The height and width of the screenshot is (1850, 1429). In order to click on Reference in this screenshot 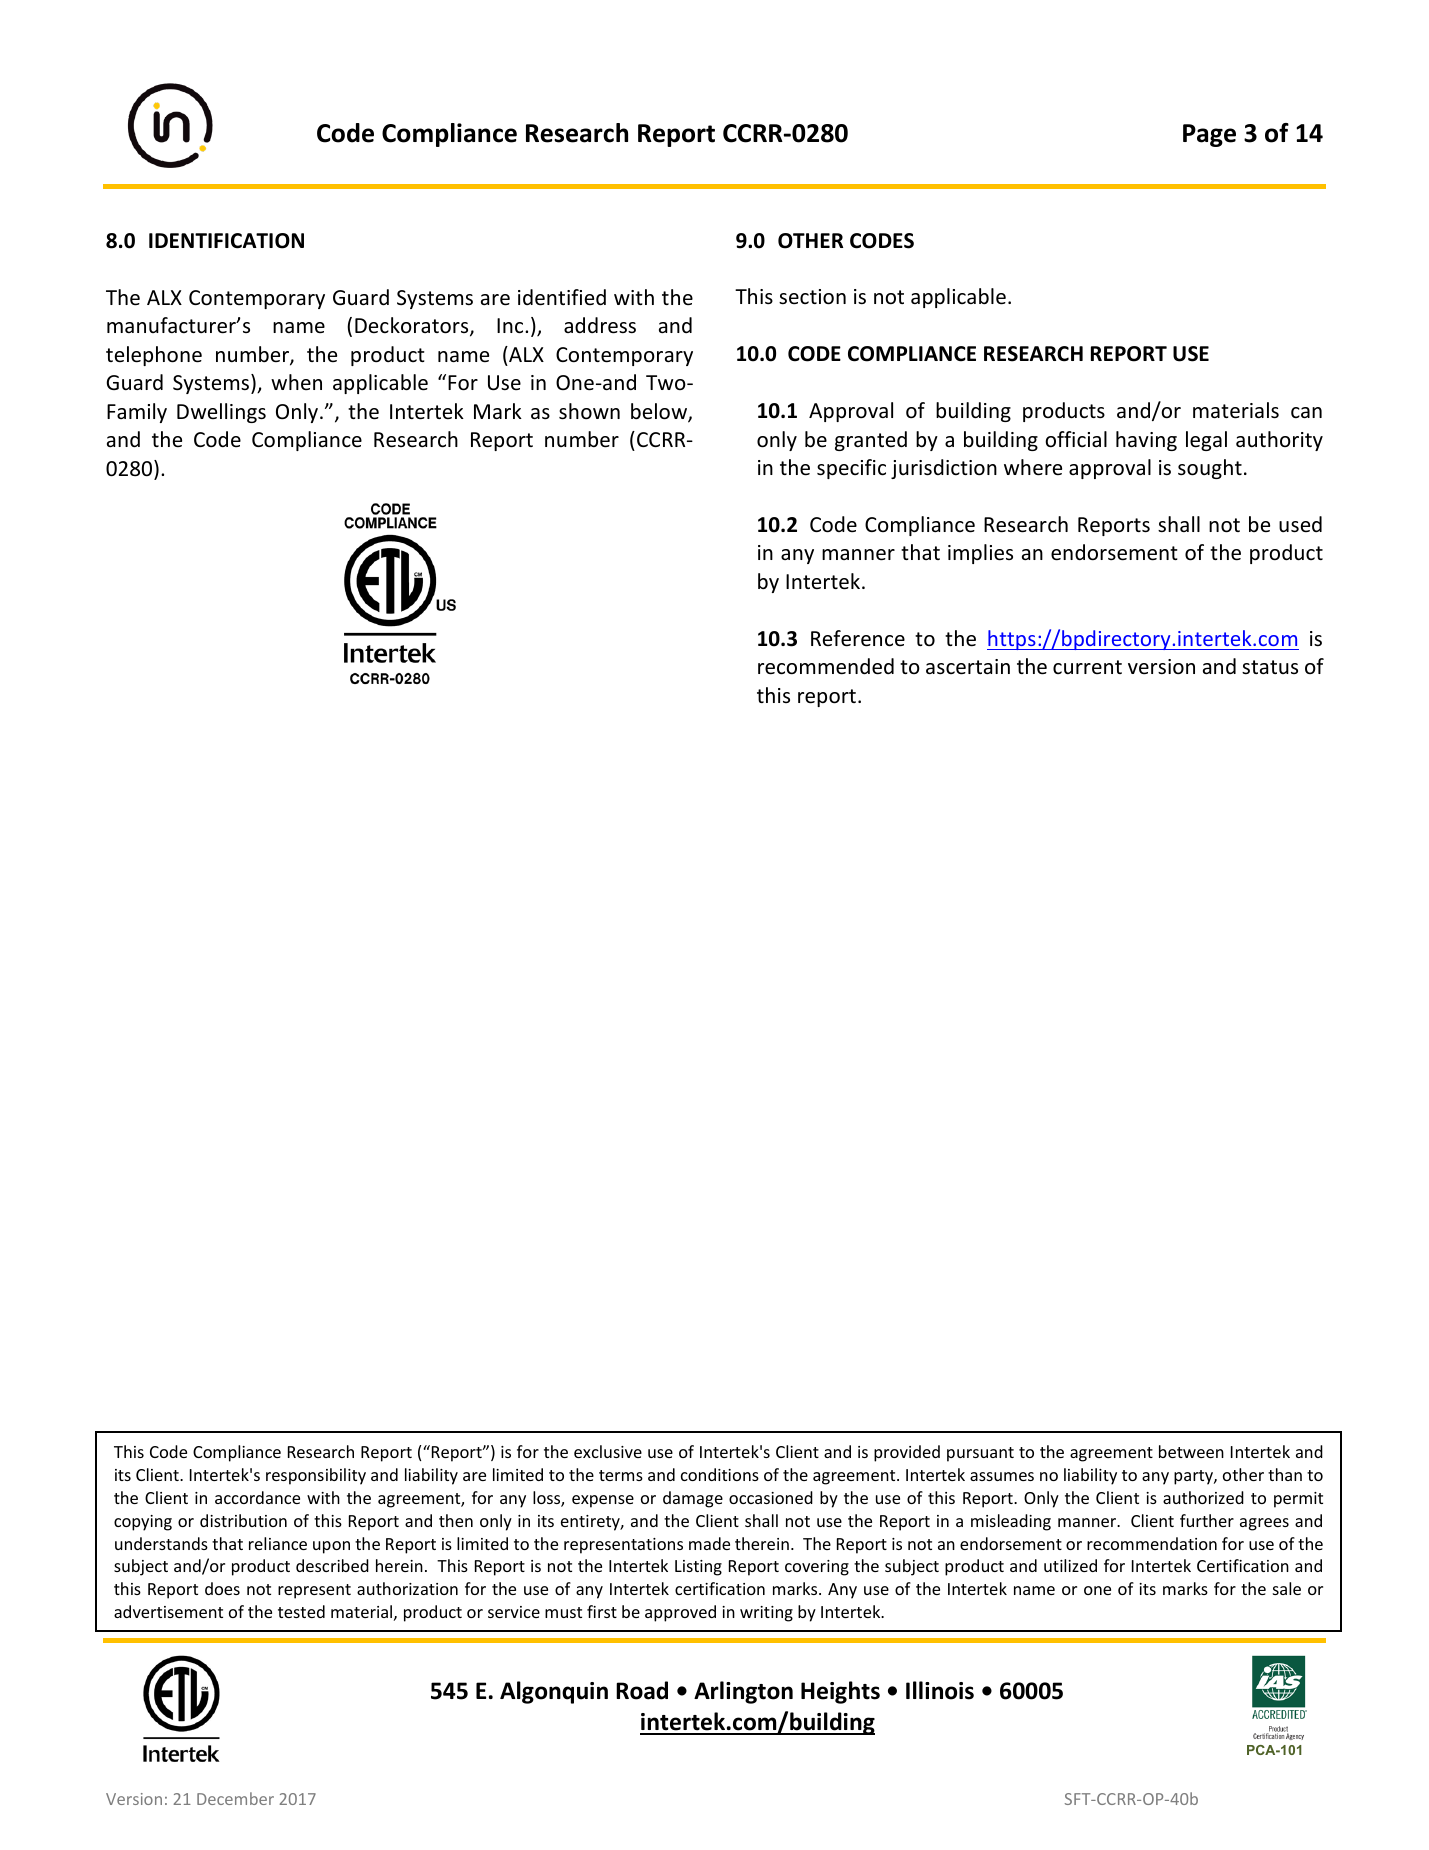, I will do `click(858, 638)`.
